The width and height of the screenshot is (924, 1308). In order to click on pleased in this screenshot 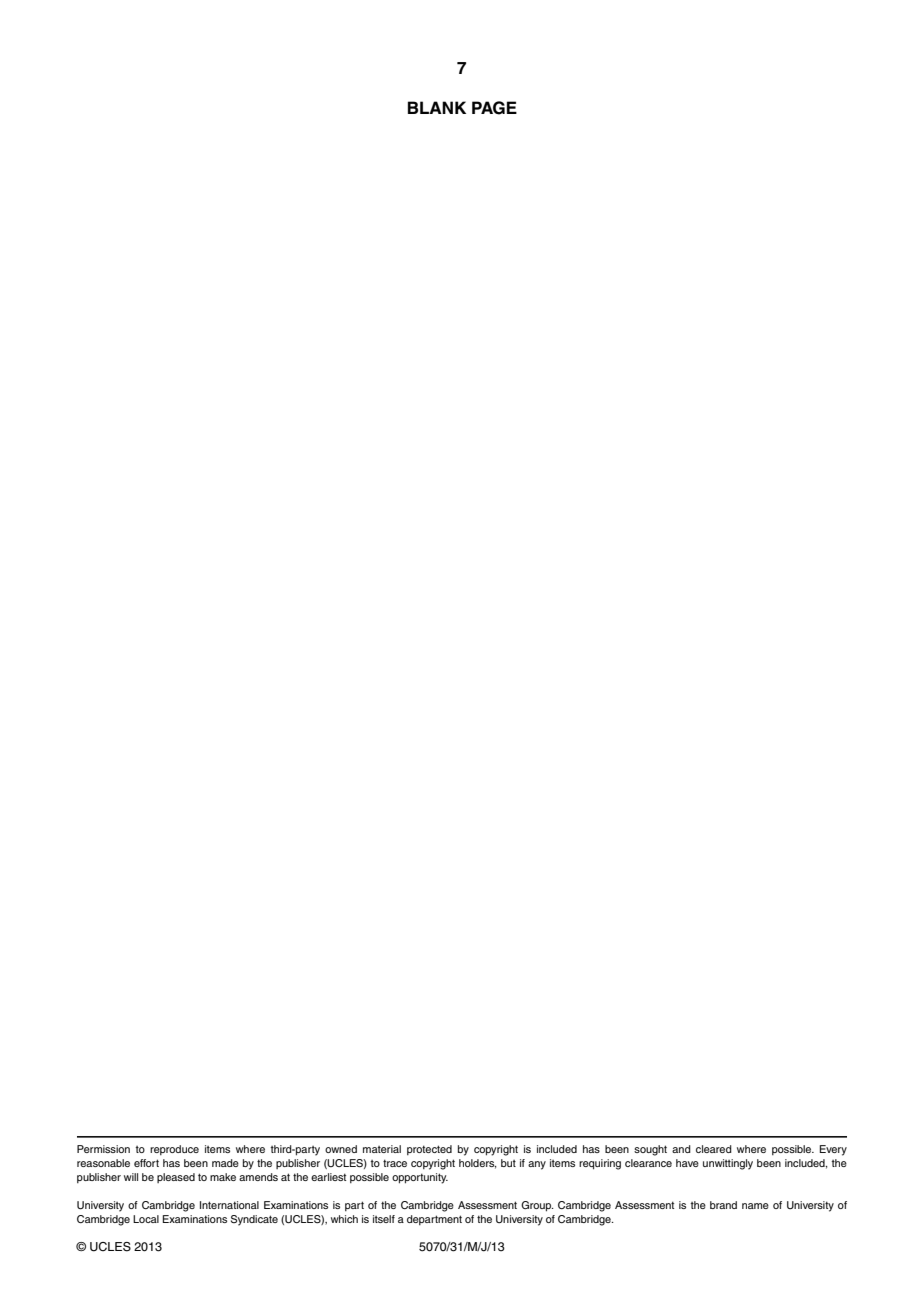, I will do `click(176, 1178)`.
